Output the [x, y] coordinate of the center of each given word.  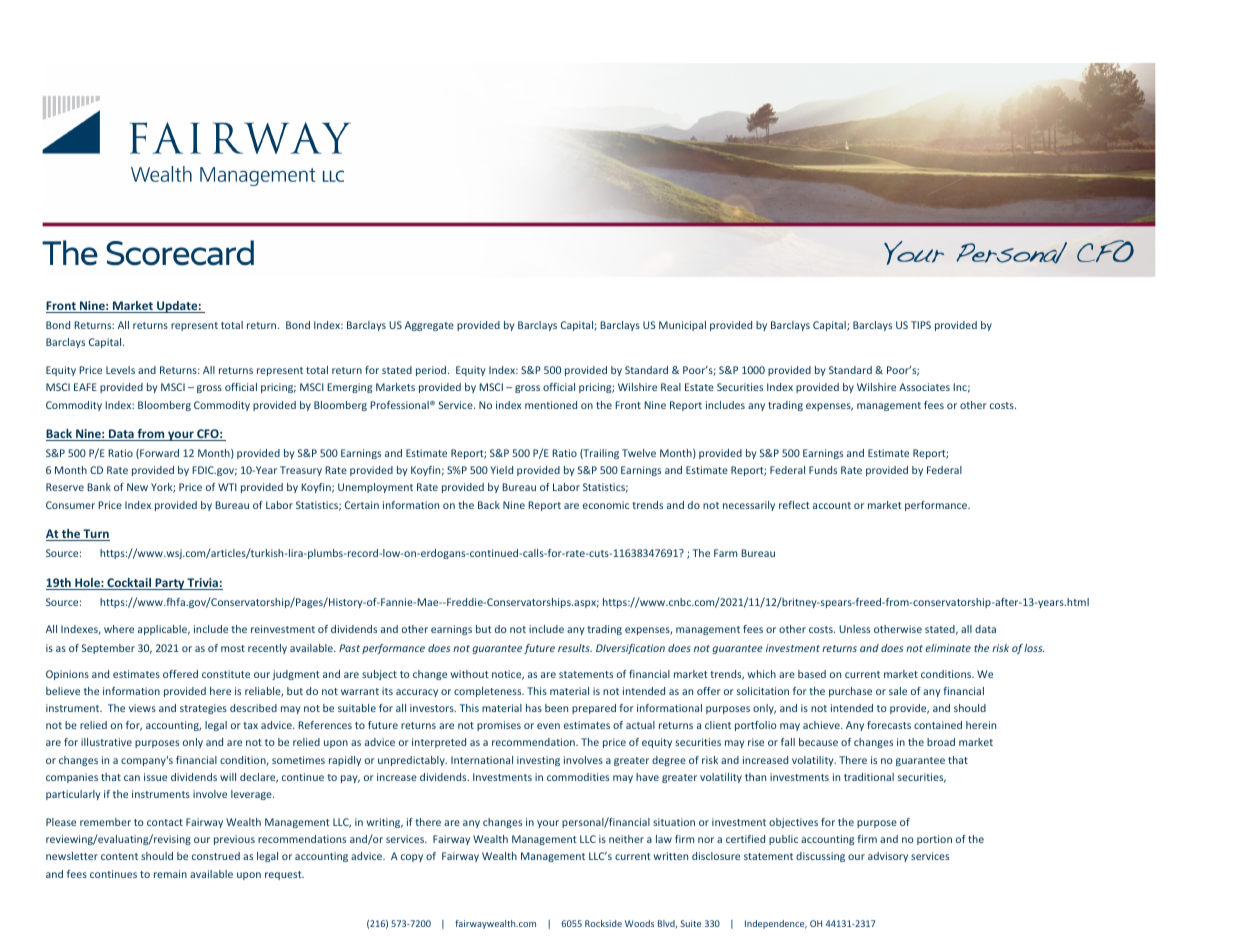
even [548, 726]
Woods [639, 923]
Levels [120, 370]
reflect [794, 505]
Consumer [70, 505]
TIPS [921, 325]
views [142, 708]
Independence [776, 924]
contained [938, 725]
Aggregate [429, 326]
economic [606, 505]
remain [170, 874]
